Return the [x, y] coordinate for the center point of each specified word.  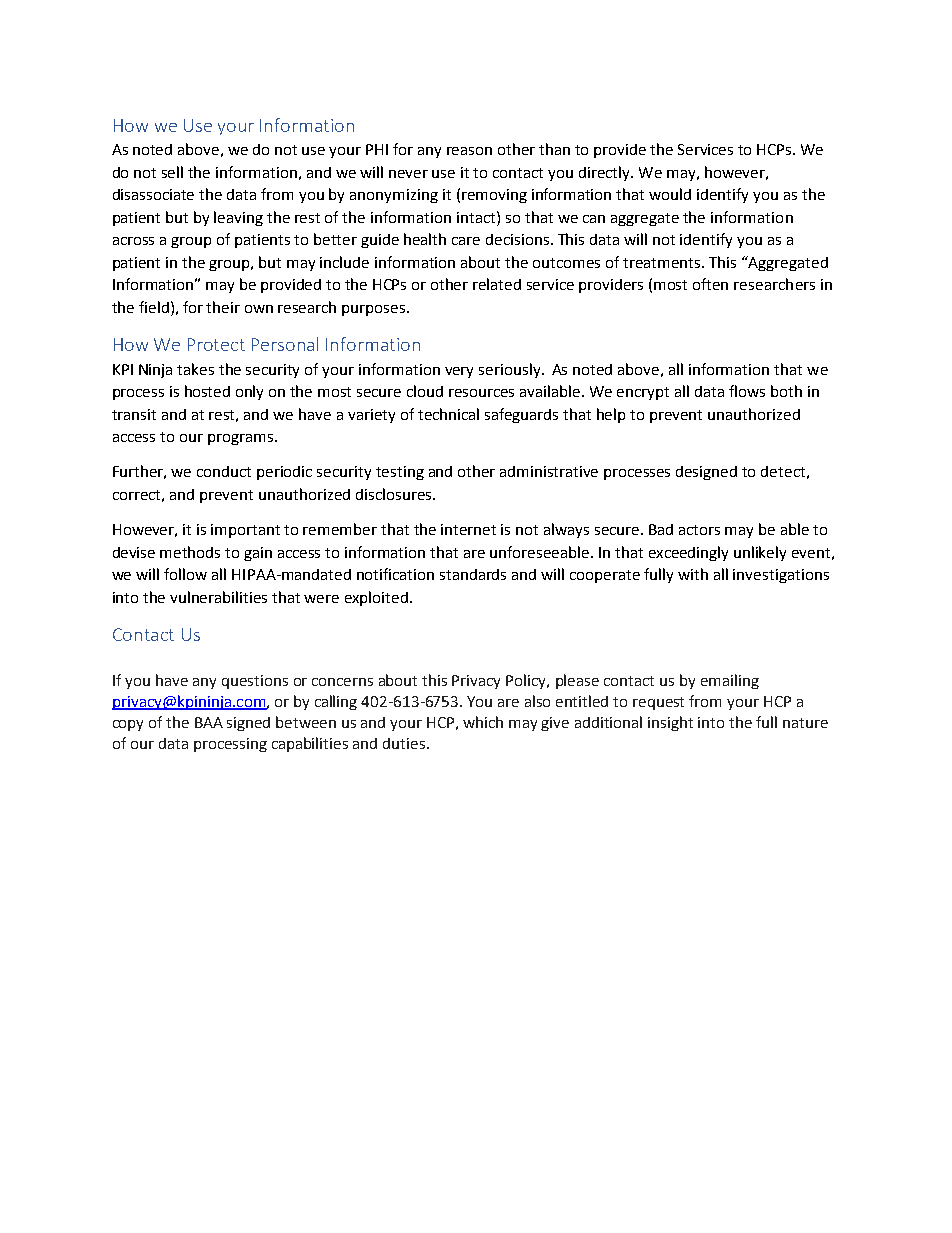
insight [670, 723]
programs [240, 439]
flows [747, 391]
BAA [209, 722]
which [483, 722]
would [670, 194]
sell [172, 172]
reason [469, 151]
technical [448, 414]
